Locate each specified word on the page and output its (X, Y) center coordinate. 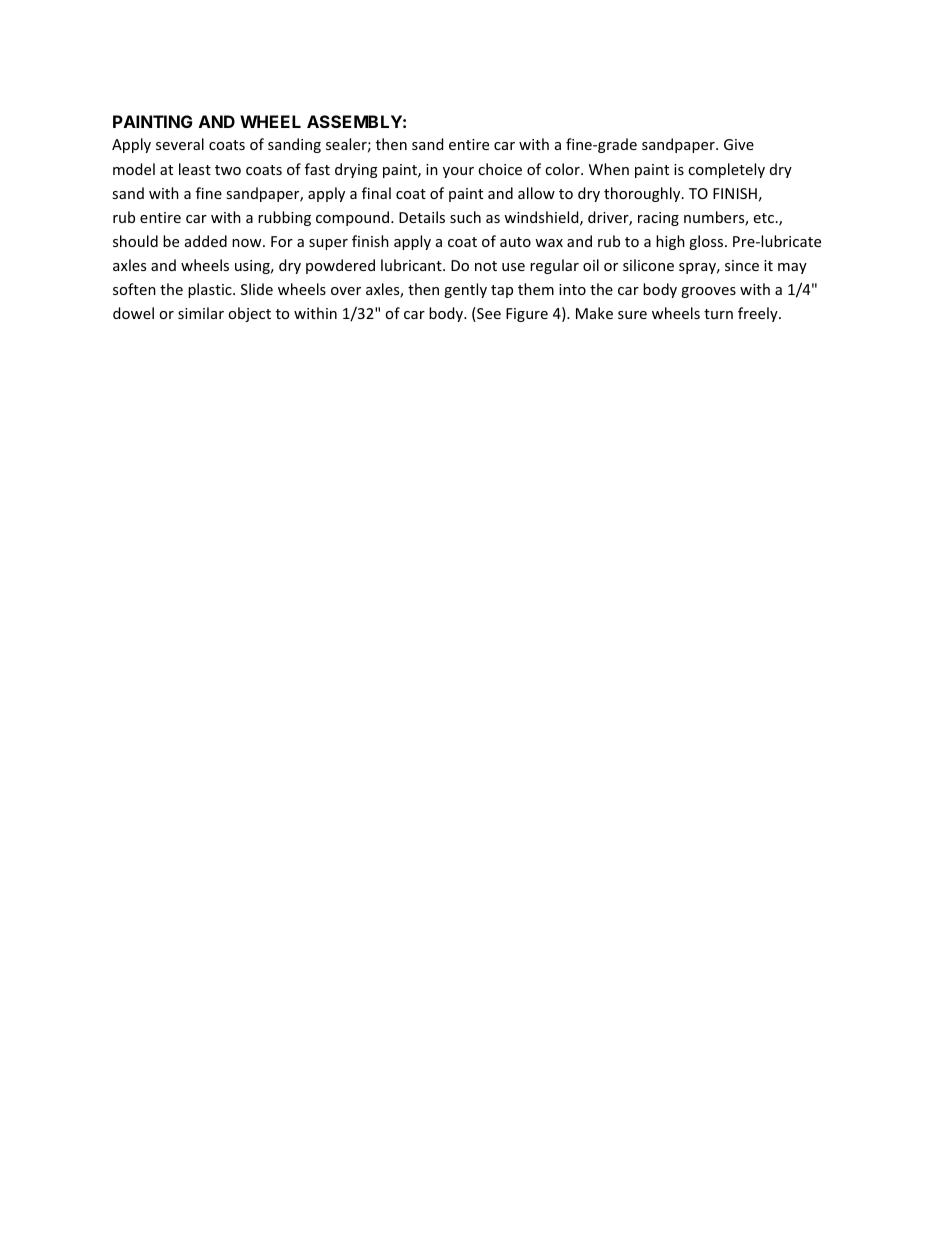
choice (500, 169)
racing (658, 219)
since (742, 265)
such (465, 217)
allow (536, 193)
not (486, 266)
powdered (340, 266)
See (488, 314)
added (206, 241)
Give (739, 144)
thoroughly (643, 194)
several (180, 144)
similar (201, 313)
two (228, 170)
